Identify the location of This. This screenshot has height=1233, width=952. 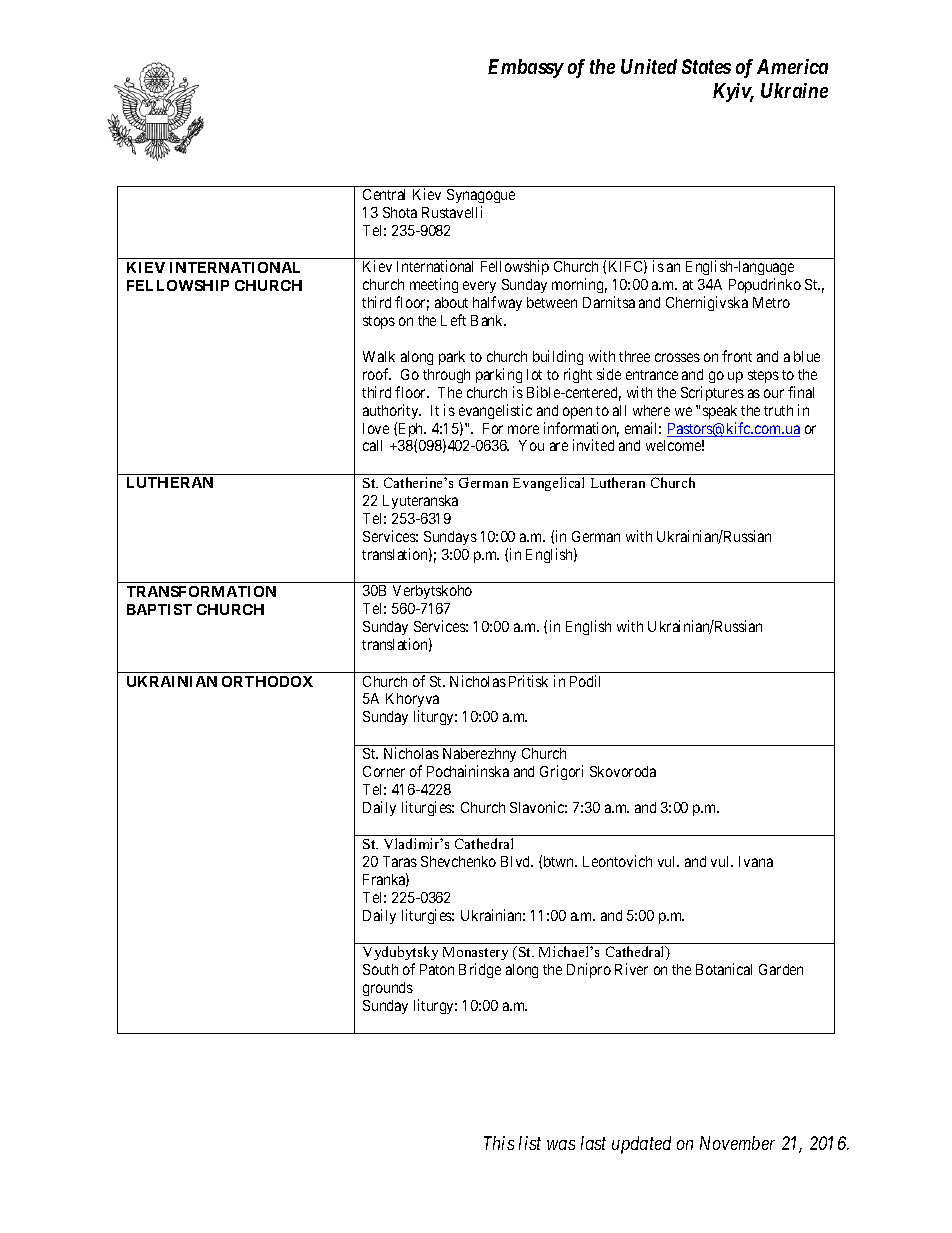
(499, 1143).
